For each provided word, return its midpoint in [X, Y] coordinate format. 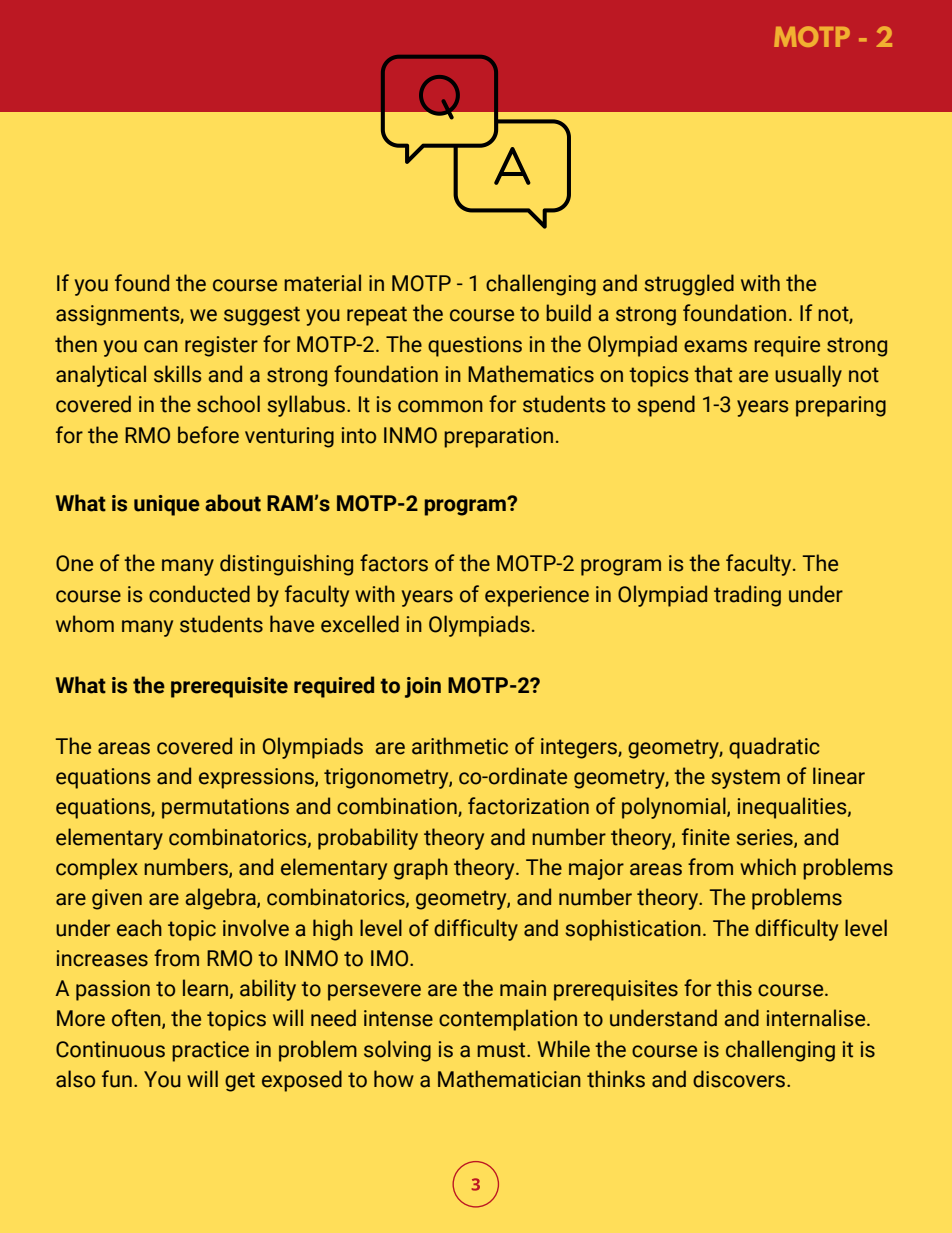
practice [210, 1051]
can [161, 346]
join [423, 687]
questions [475, 346]
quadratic [774, 748]
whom [85, 624]
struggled [689, 285]
